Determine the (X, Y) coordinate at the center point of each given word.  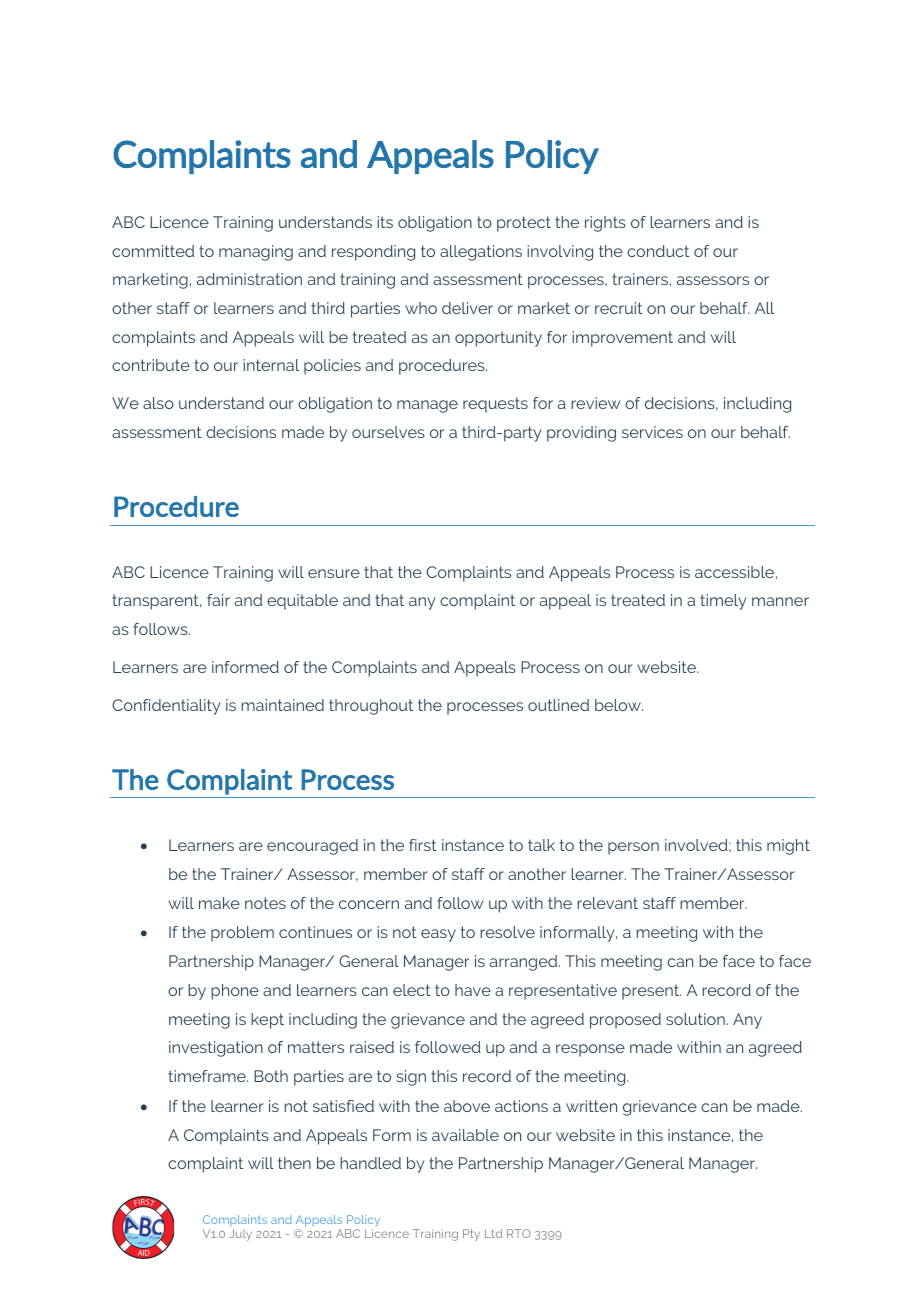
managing (256, 253)
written (591, 1106)
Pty (471, 1235)
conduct (658, 251)
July (240, 1235)
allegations (481, 253)
